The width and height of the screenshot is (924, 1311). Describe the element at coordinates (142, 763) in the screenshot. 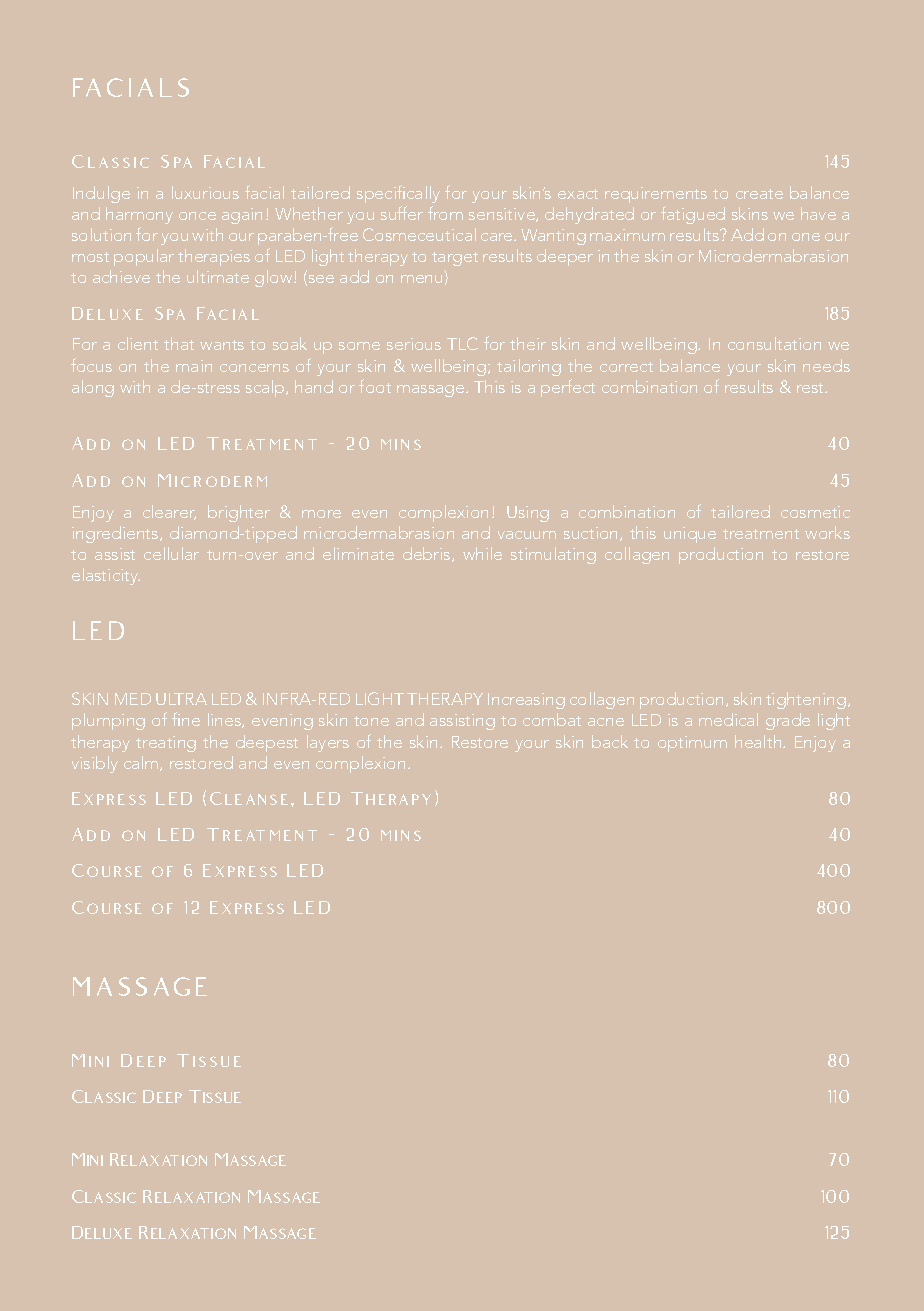

I see `calm` at that location.
